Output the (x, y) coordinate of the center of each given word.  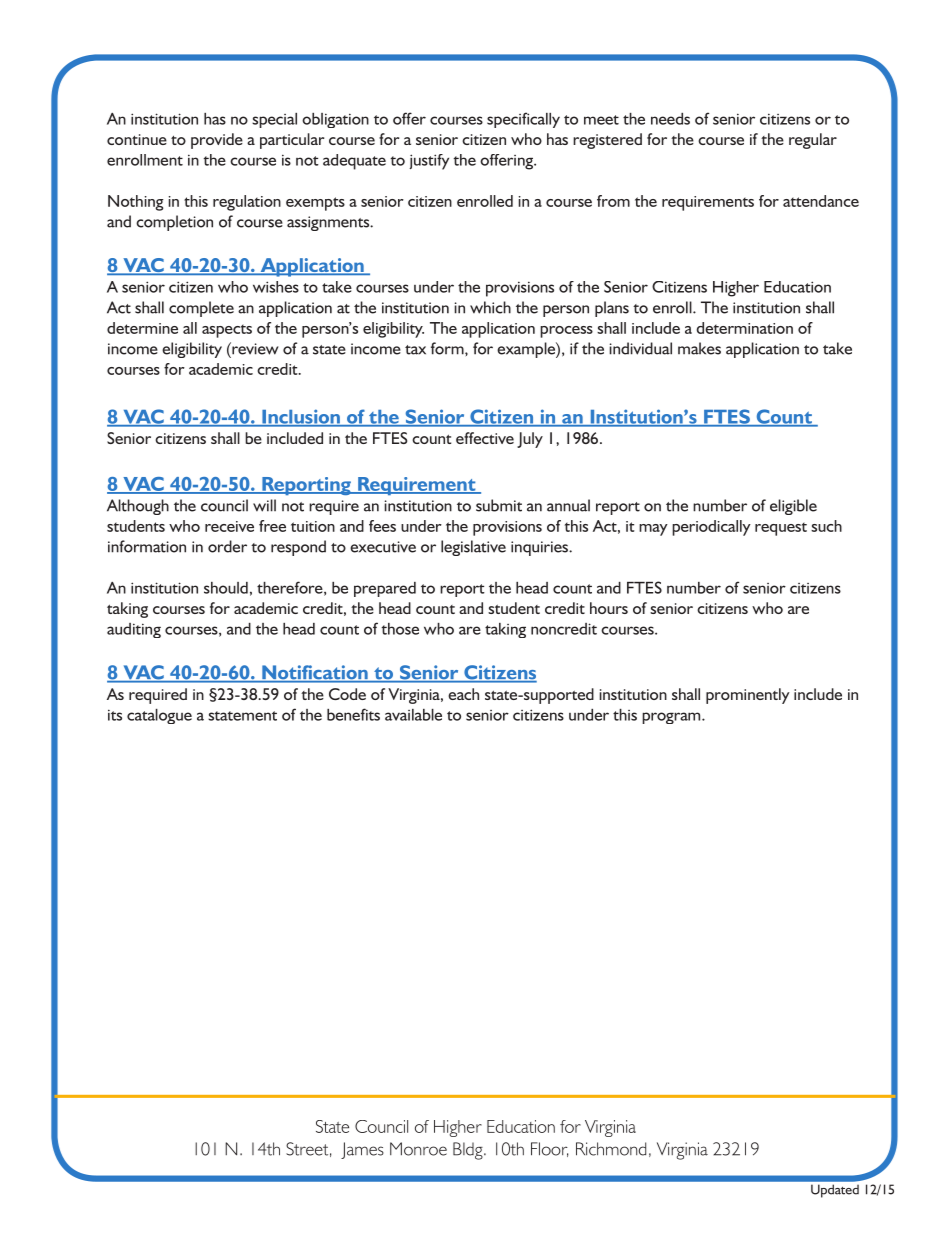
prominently (748, 696)
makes (699, 348)
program (672, 718)
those (400, 629)
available (413, 715)
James (362, 1150)
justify (429, 162)
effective (485, 438)
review (254, 348)
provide (217, 141)
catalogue (159, 716)
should (226, 588)
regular (813, 141)
